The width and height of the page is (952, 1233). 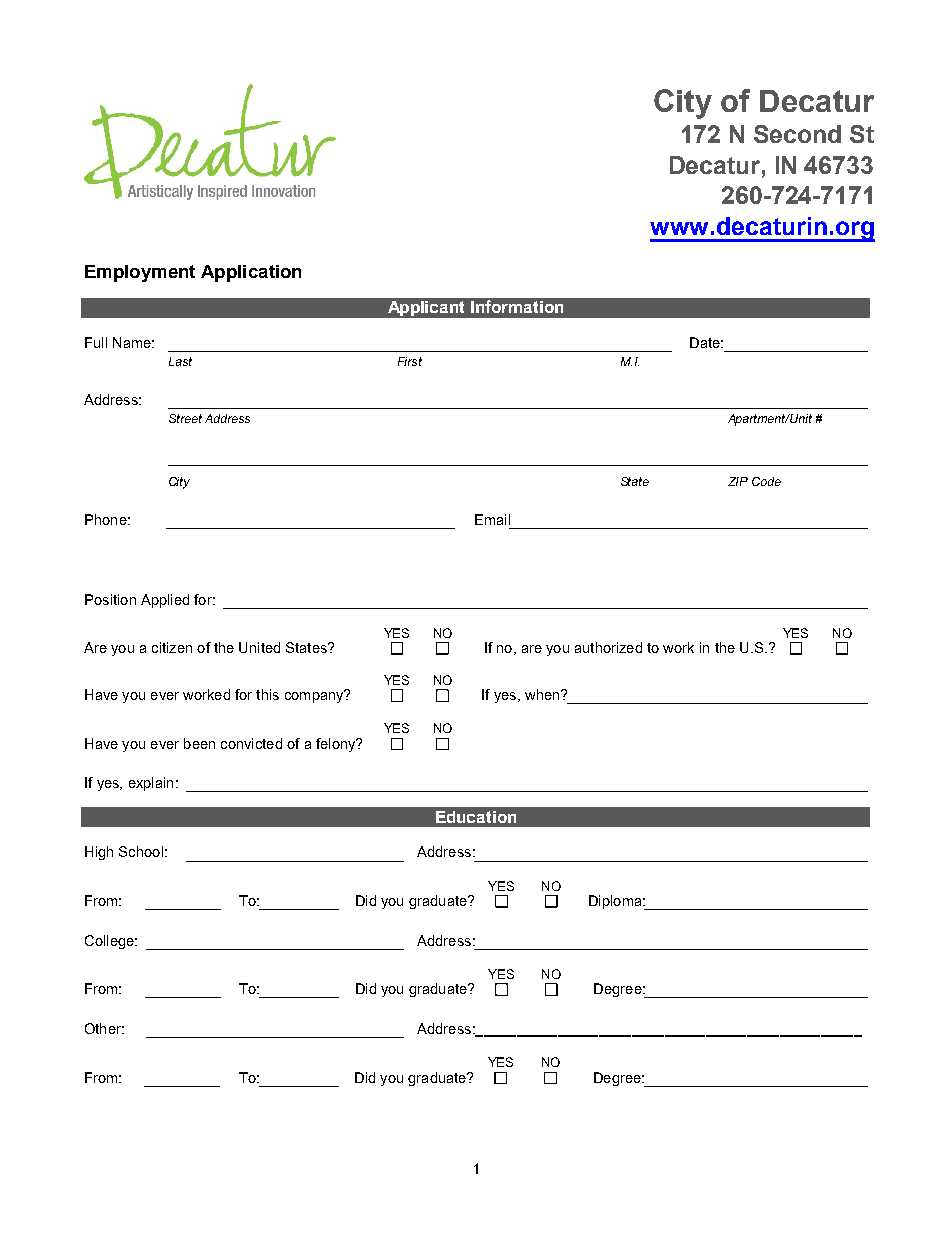 I want to click on Application, so click(x=251, y=273).
